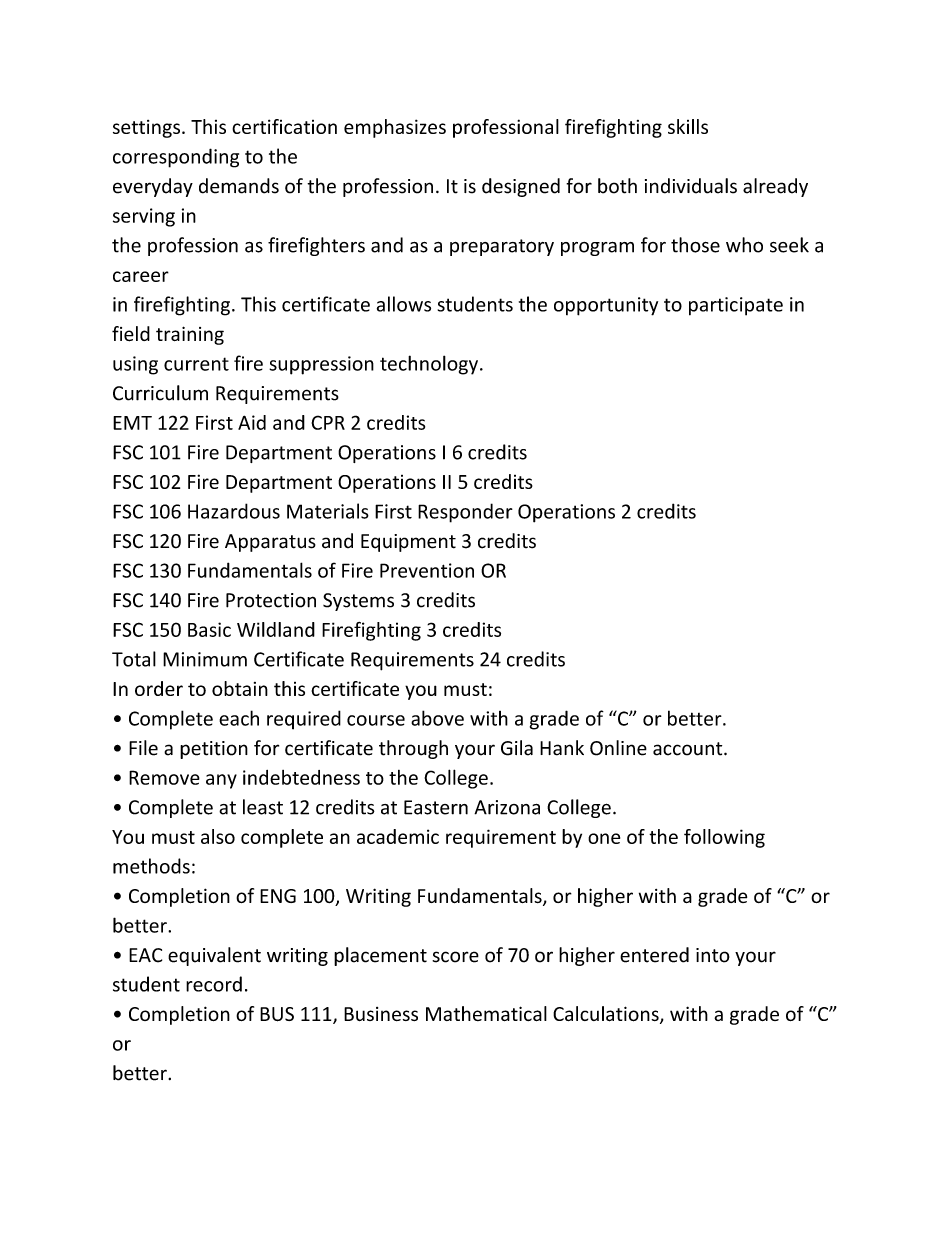 This screenshot has height=1233, width=952. What do you see at coordinates (270, 543) in the screenshot?
I see `Apparatus` at bounding box center [270, 543].
